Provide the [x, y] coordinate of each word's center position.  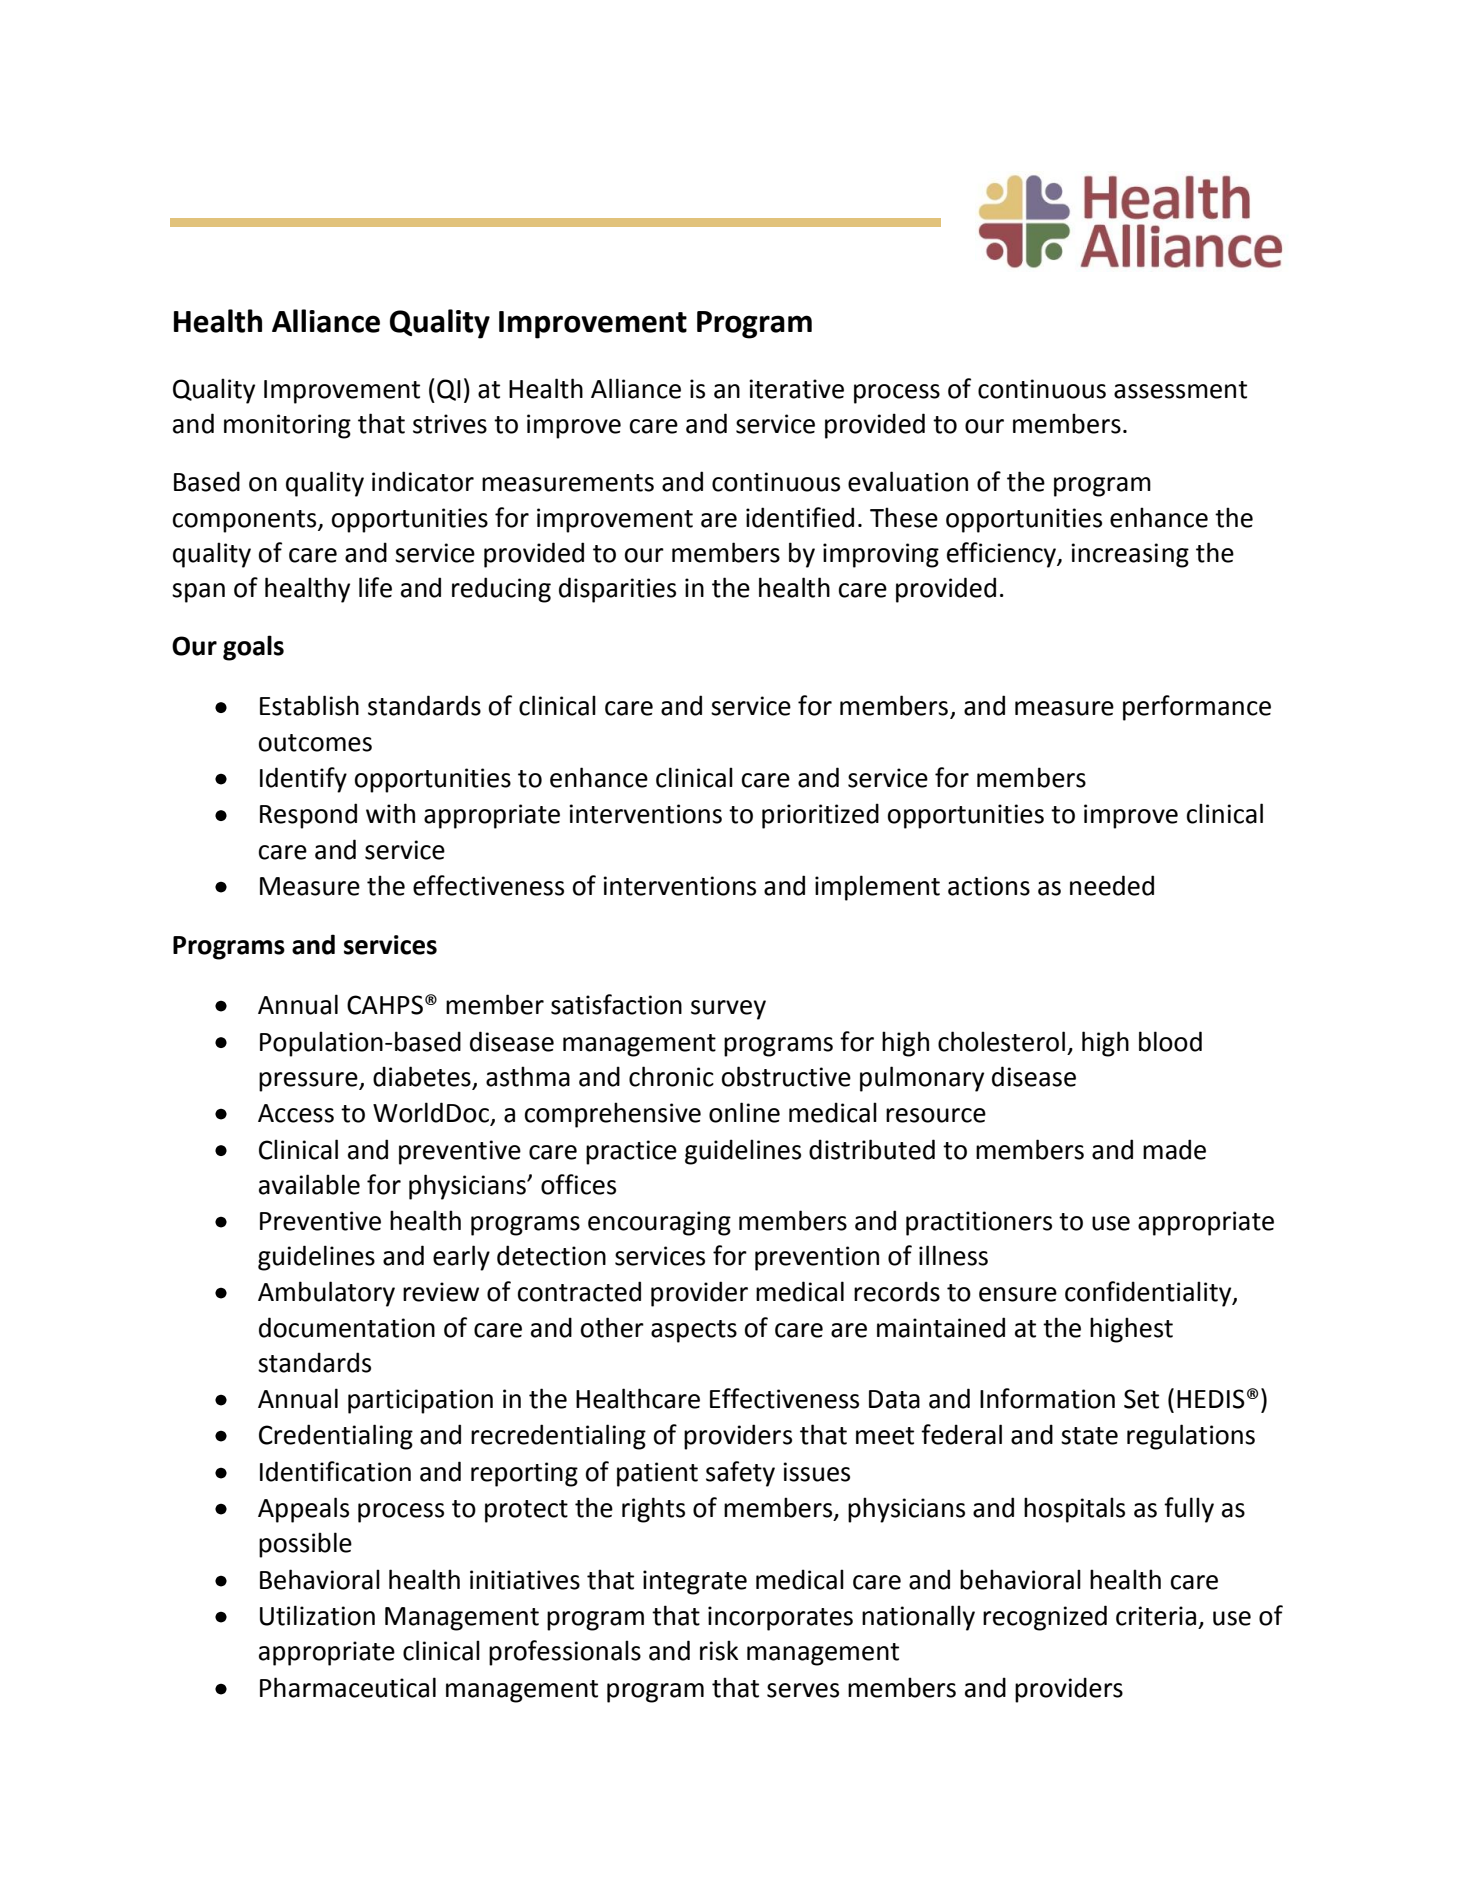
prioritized [820, 816]
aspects [694, 1331]
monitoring [287, 426]
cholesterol [1001, 1041]
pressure [309, 1082]
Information [1047, 1398]
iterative [797, 389]
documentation [347, 1327]
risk [719, 1650]
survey [728, 1010]
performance [1197, 708]
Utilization [317, 1615]
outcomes [315, 743]
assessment [1180, 390]
